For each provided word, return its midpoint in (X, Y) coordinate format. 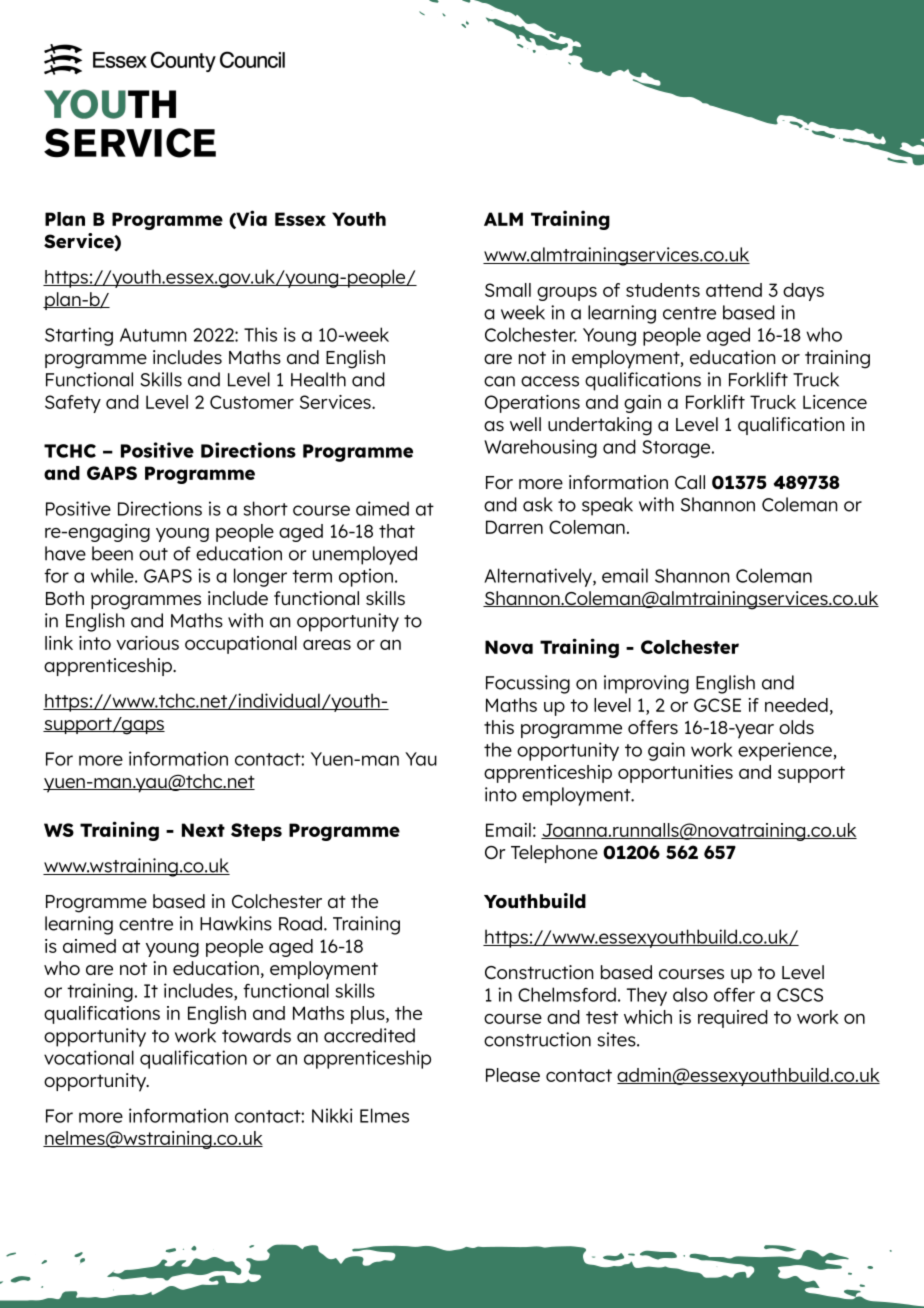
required (733, 1019)
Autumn (153, 335)
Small (508, 290)
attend (734, 290)
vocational (89, 1057)
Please (513, 1075)
